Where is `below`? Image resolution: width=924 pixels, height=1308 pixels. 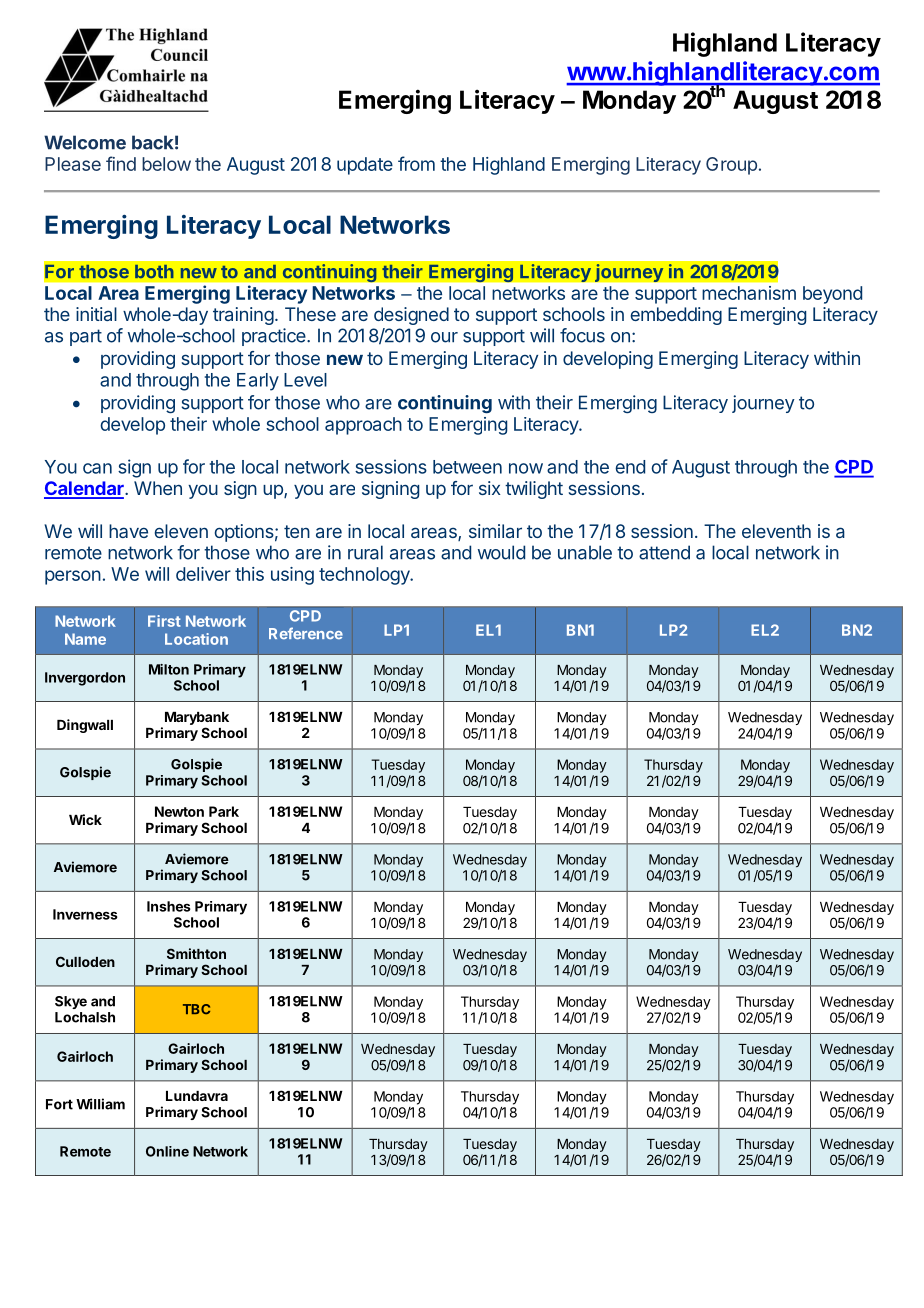
below is located at coordinates (166, 164).
